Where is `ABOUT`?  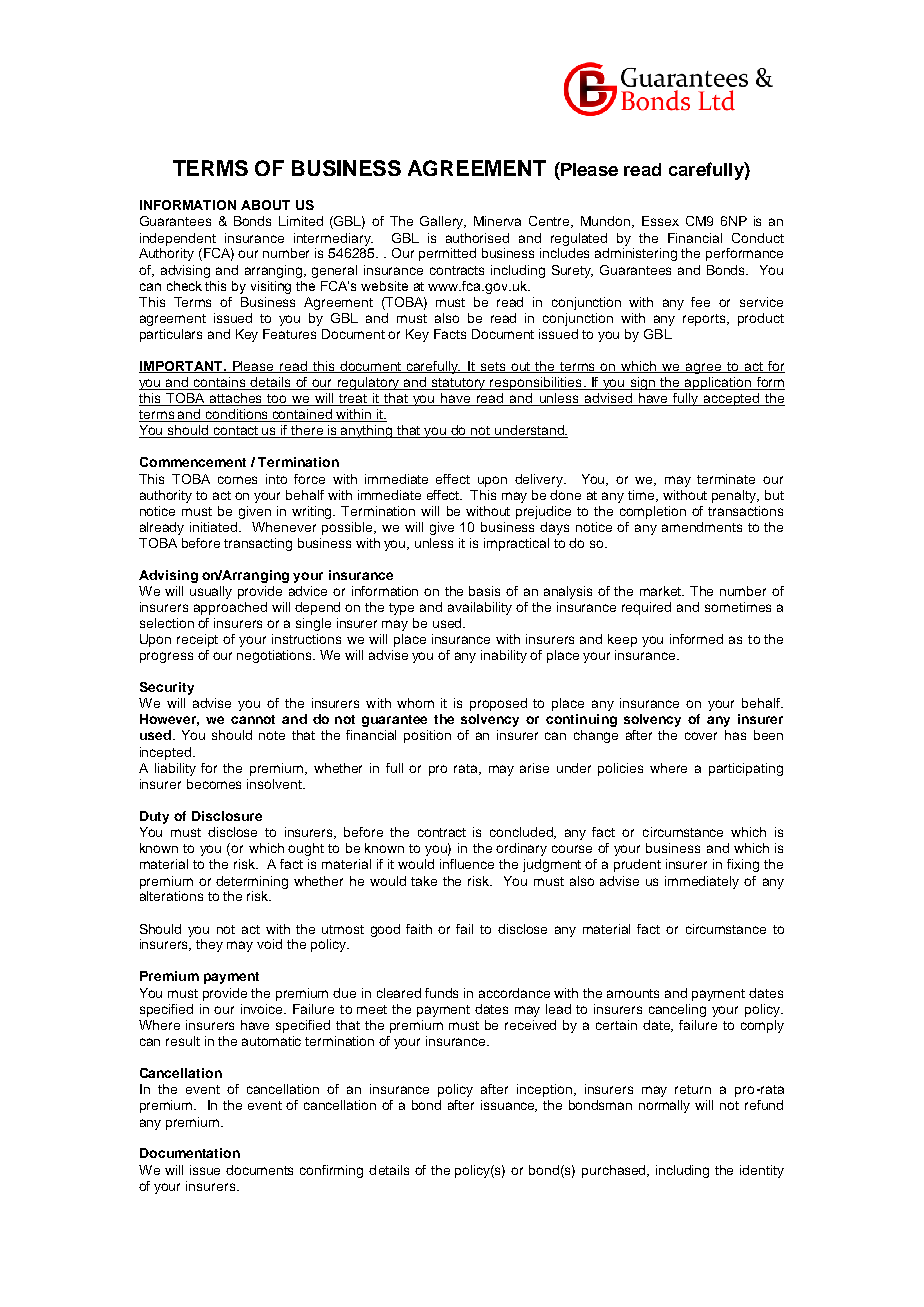
ABOUT is located at coordinates (265, 205).
